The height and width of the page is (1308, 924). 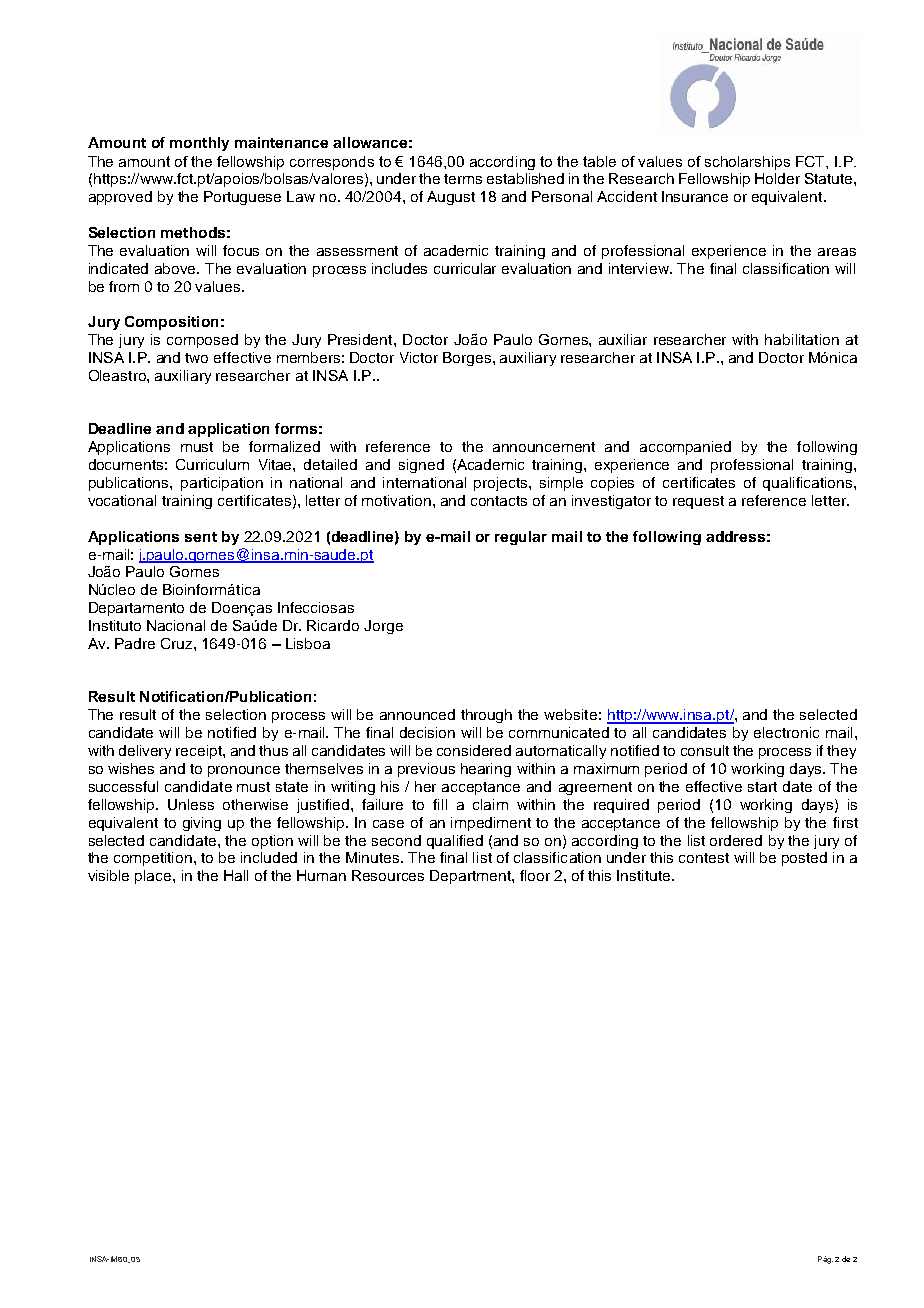 What do you see at coordinates (499, 501) in the page?
I see `contacts` at bounding box center [499, 501].
